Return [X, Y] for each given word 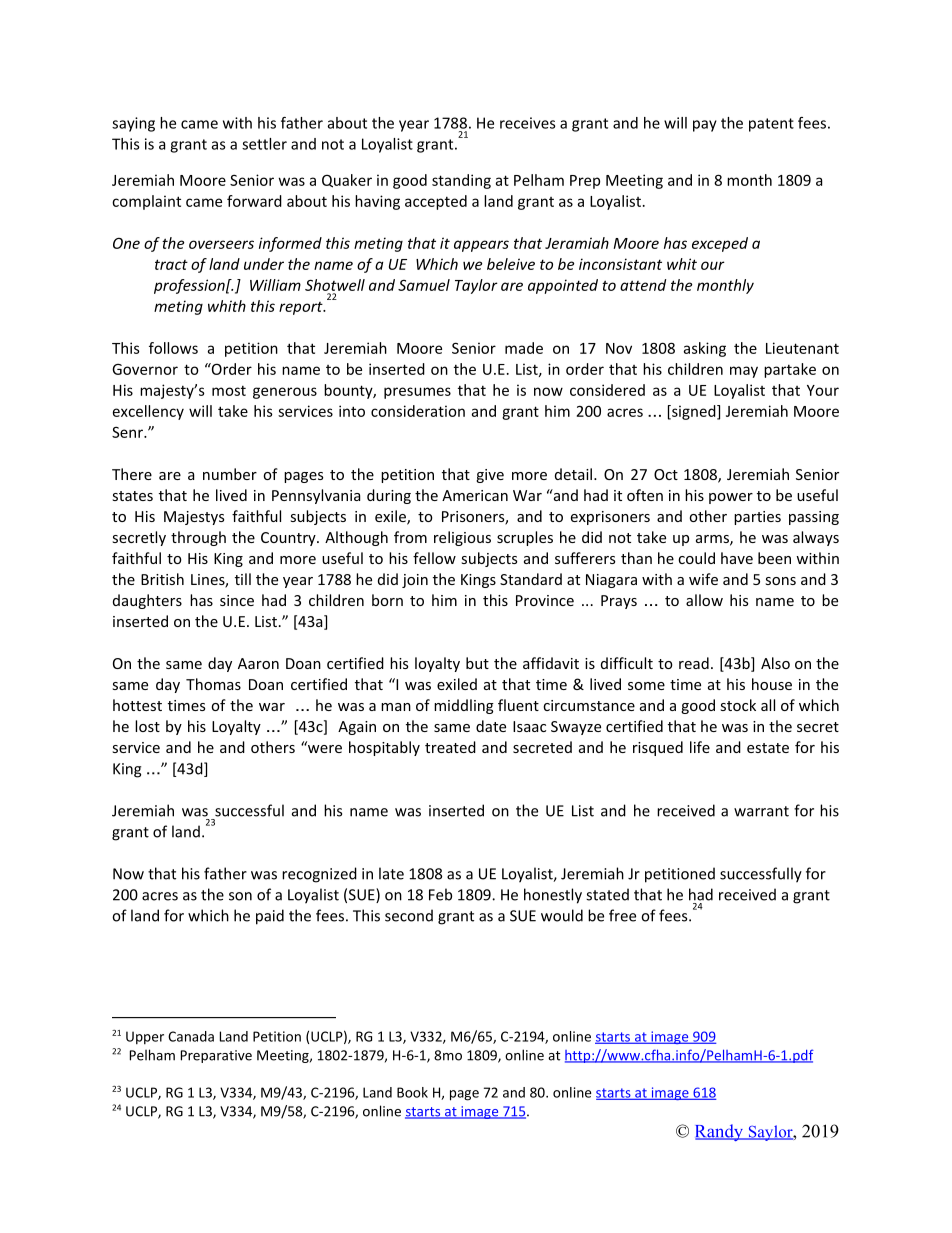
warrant [761, 811]
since [237, 600]
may [744, 372]
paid [270, 917]
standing [461, 181]
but [477, 663]
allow [704, 600]
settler [264, 144]
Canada [191, 1036]
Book [412, 1092]
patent [771, 125]
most [229, 390]
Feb [440, 894]
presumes [417, 393]
